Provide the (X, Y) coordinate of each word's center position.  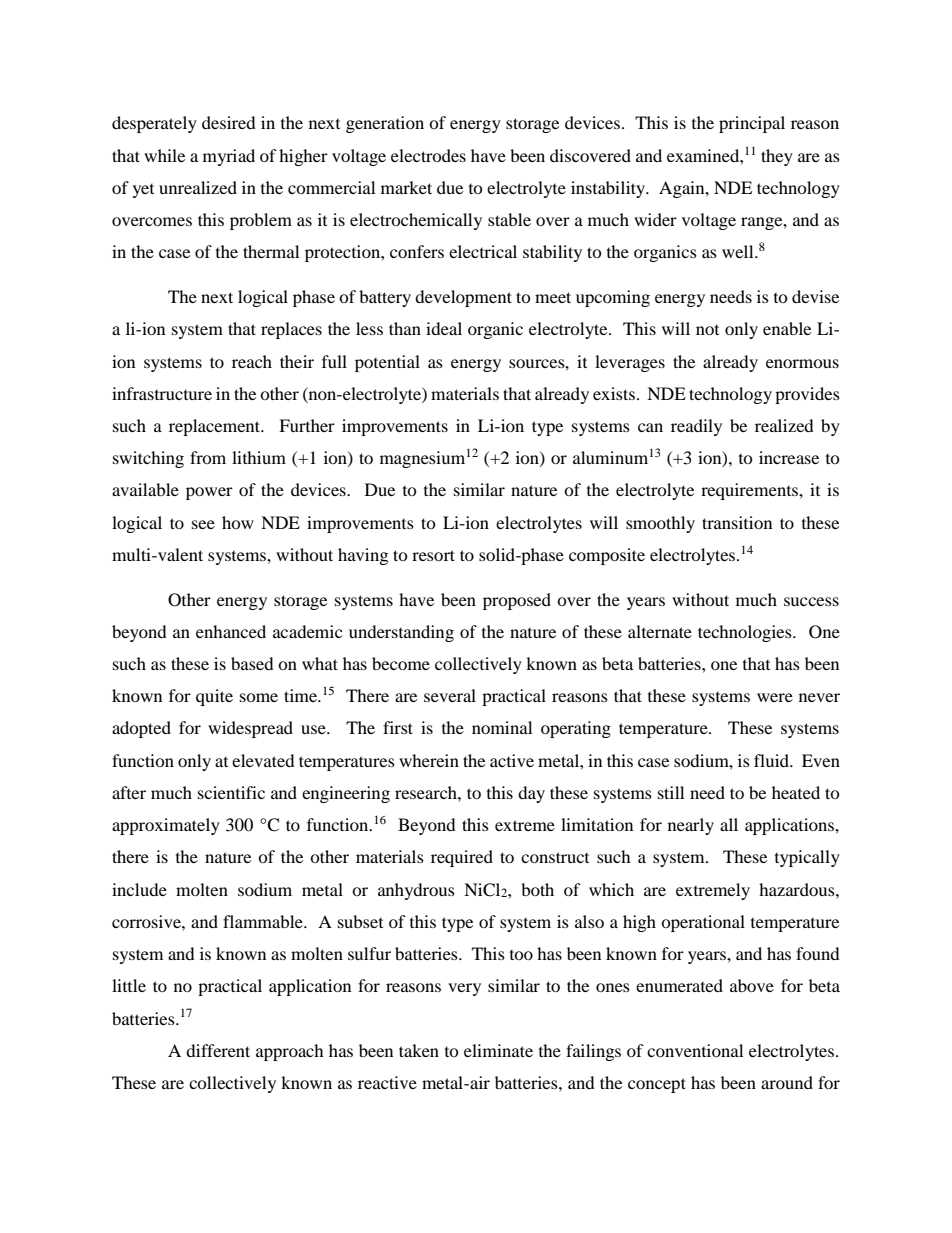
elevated (263, 760)
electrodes (428, 155)
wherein (429, 760)
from (208, 457)
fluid (773, 760)
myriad (229, 157)
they (777, 157)
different (218, 1050)
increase (789, 457)
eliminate (498, 1050)
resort (433, 555)
